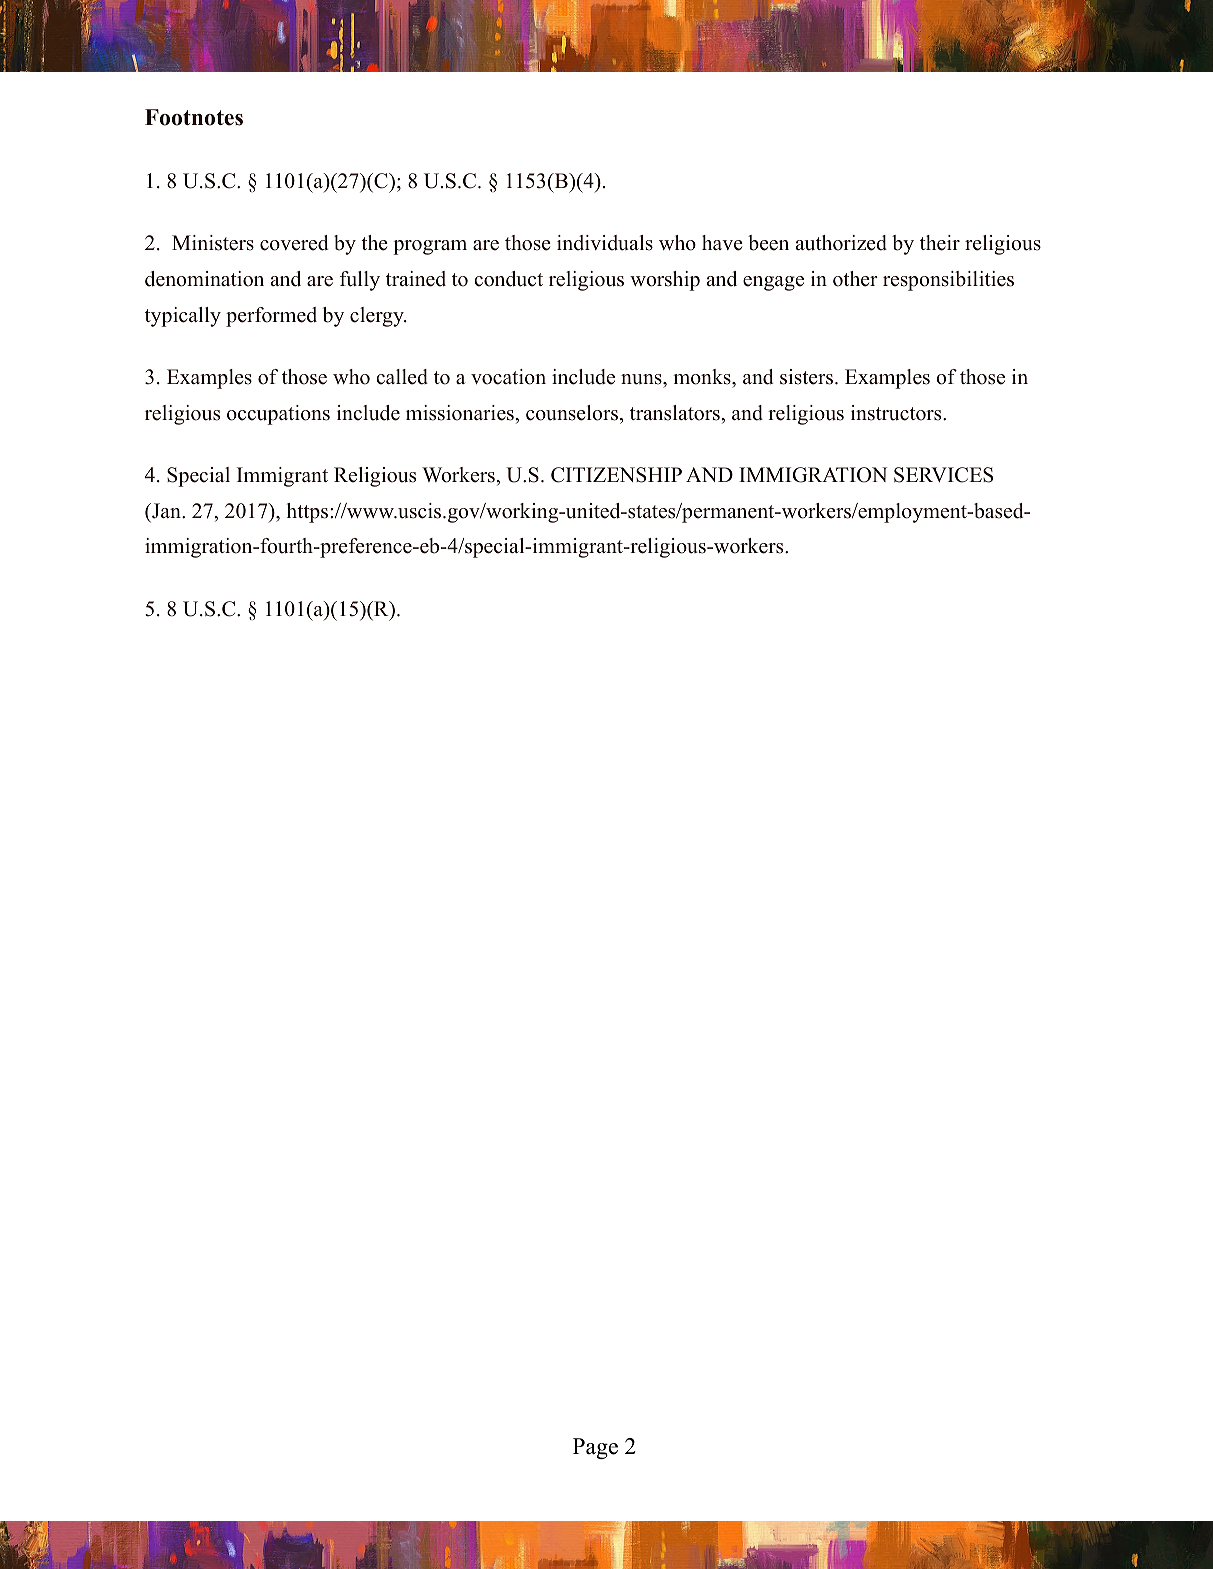 This page has width=1213, height=1569. Describe the element at coordinates (943, 475) in the page. I see `SERVICES` at that location.
